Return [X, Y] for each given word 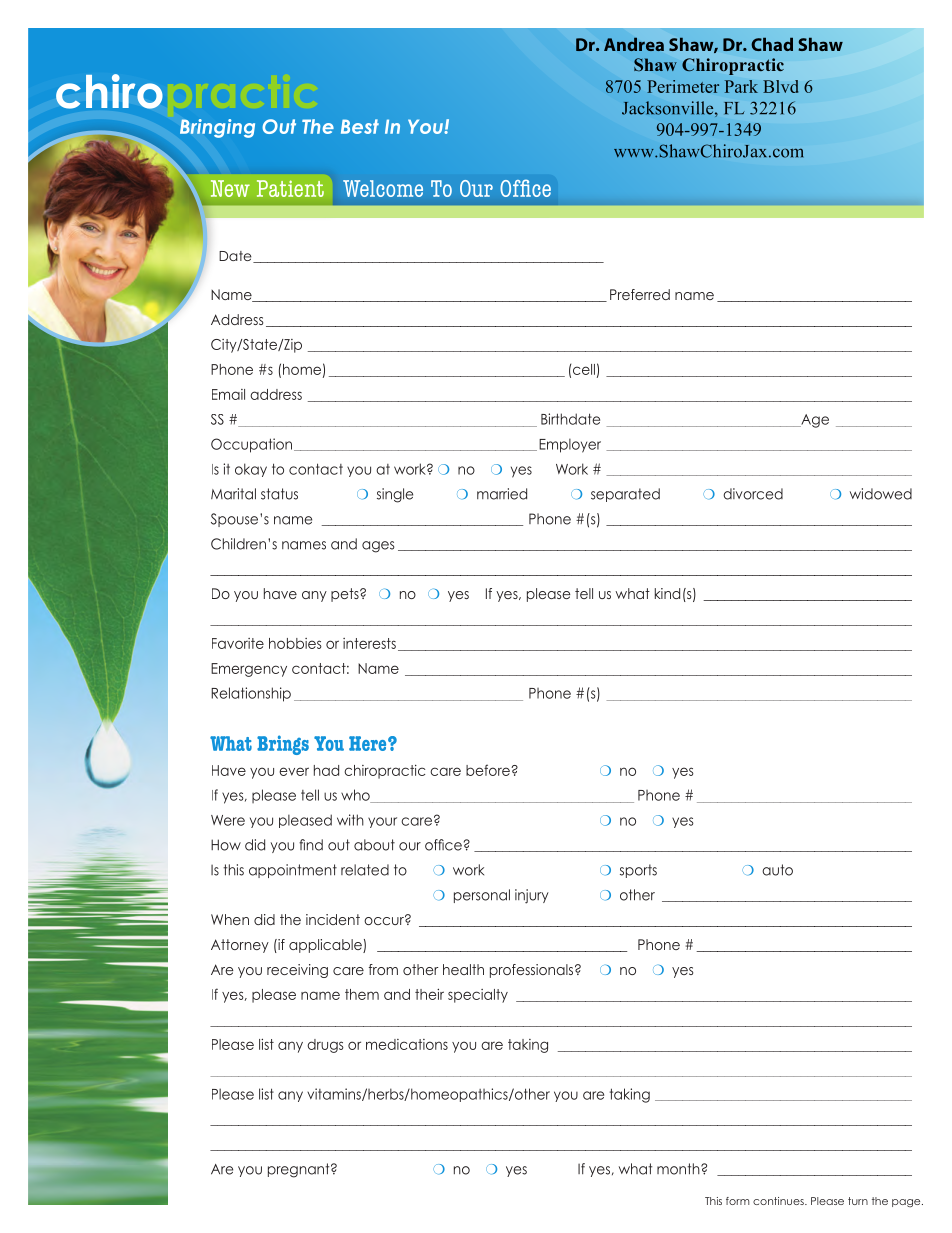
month [679, 1169]
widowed [881, 494]
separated [625, 495]
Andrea [634, 44]
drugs [325, 1046]
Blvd [781, 86]
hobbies [295, 643]
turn [858, 1201]
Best [360, 126]
